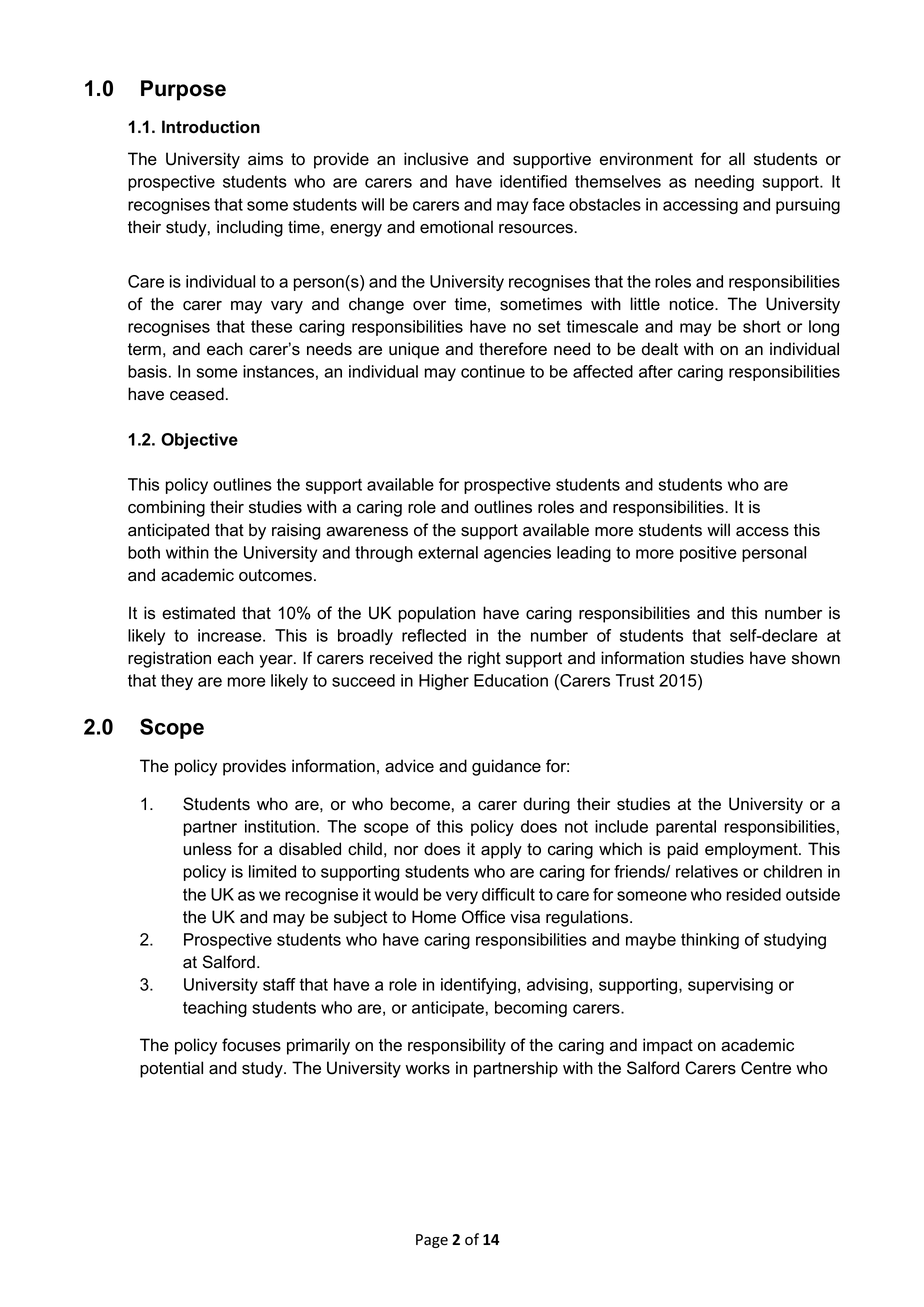 The width and height of the screenshot is (924, 1307). What do you see at coordinates (211, 127) in the screenshot?
I see `Introduction` at bounding box center [211, 127].
